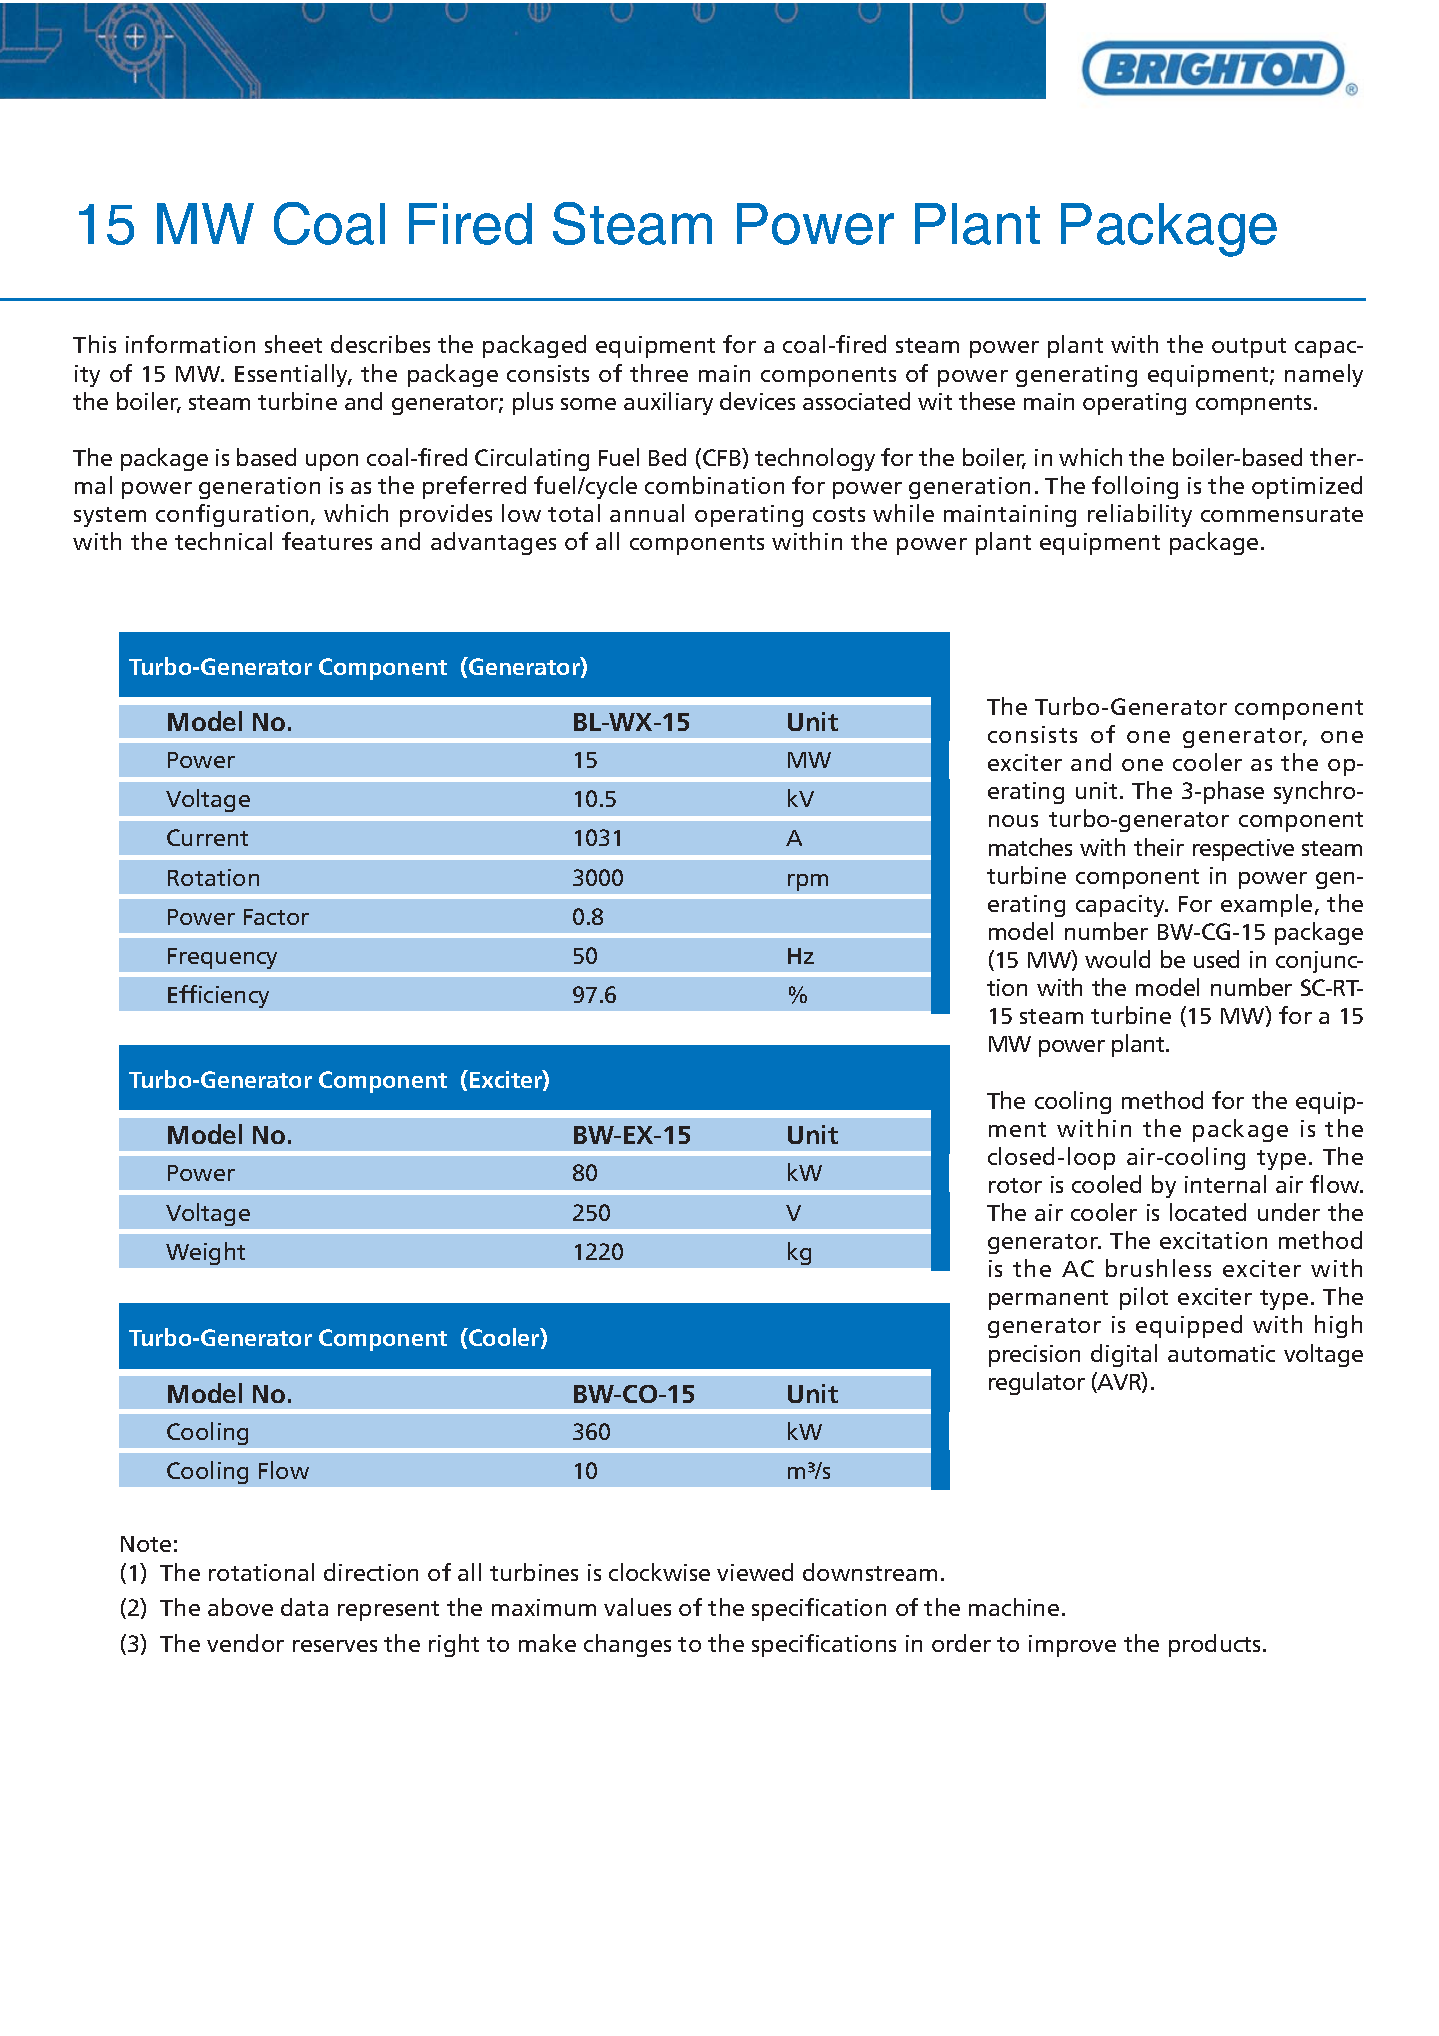  Describe the element at coordinates (1144, 1298) in the document. I see `pilot` at that location.
